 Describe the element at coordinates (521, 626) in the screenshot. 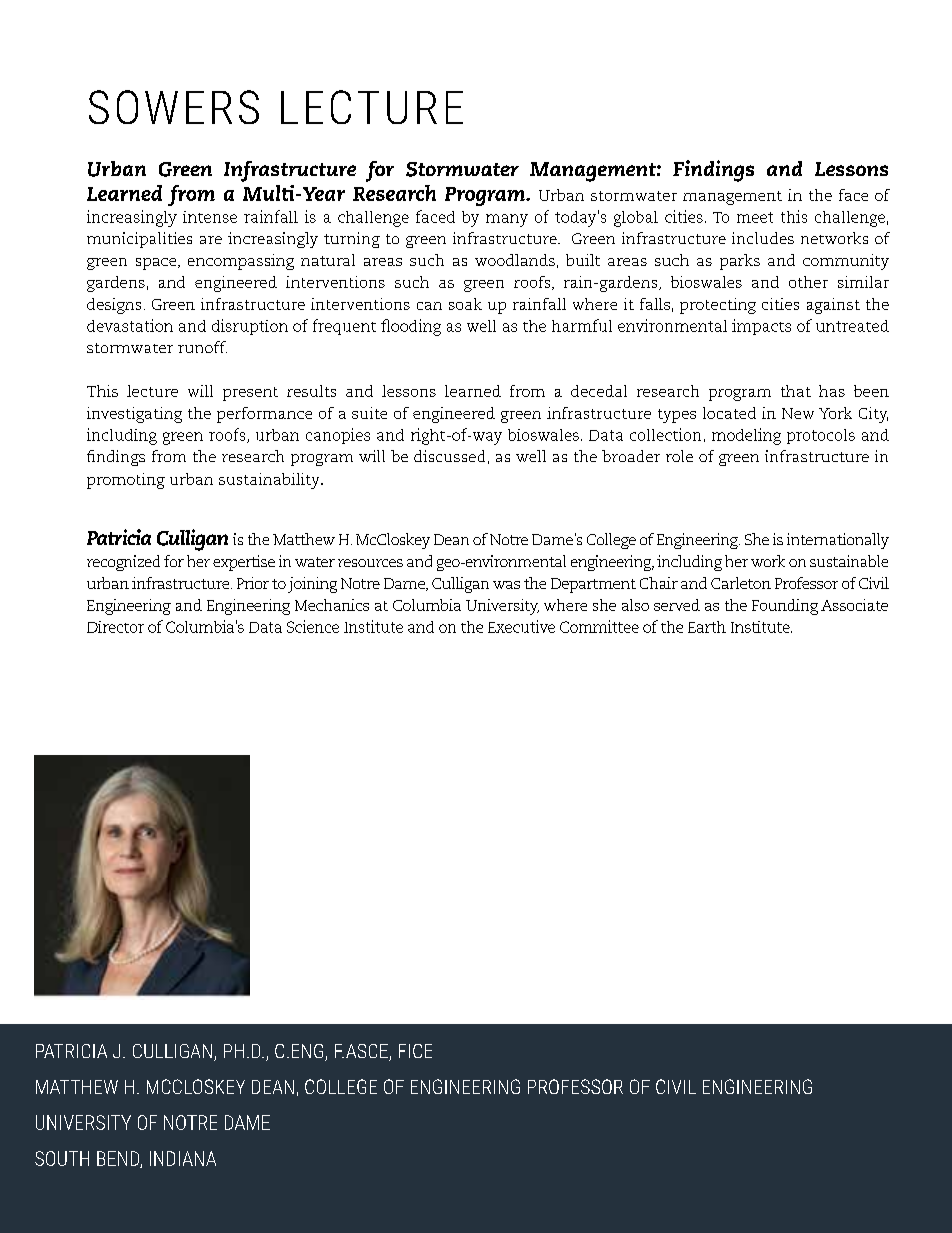

I see `Executive` at that location.
